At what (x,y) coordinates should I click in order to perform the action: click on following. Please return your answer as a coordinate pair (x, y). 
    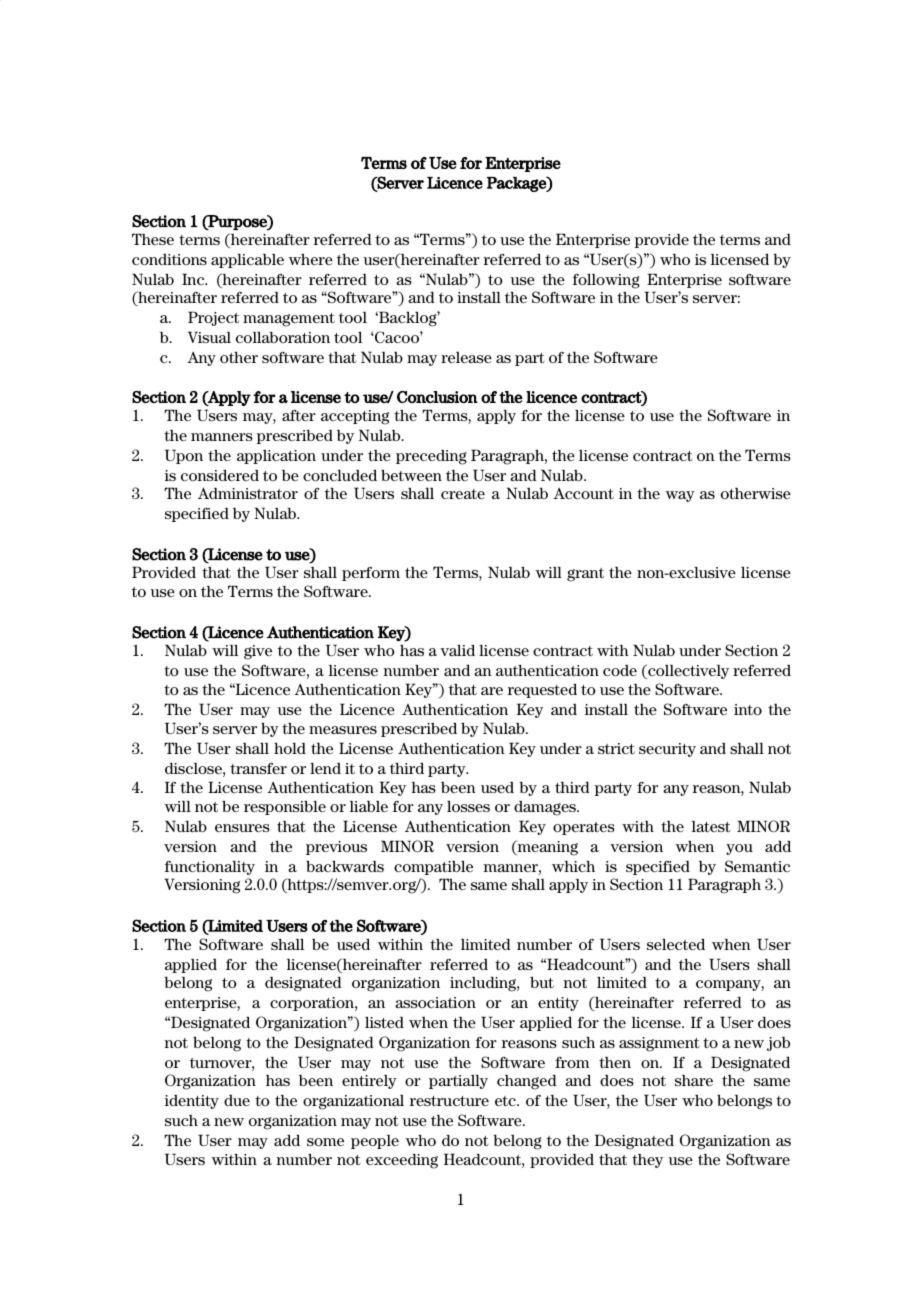
    Looking at the image, I should click on (606, 281).
